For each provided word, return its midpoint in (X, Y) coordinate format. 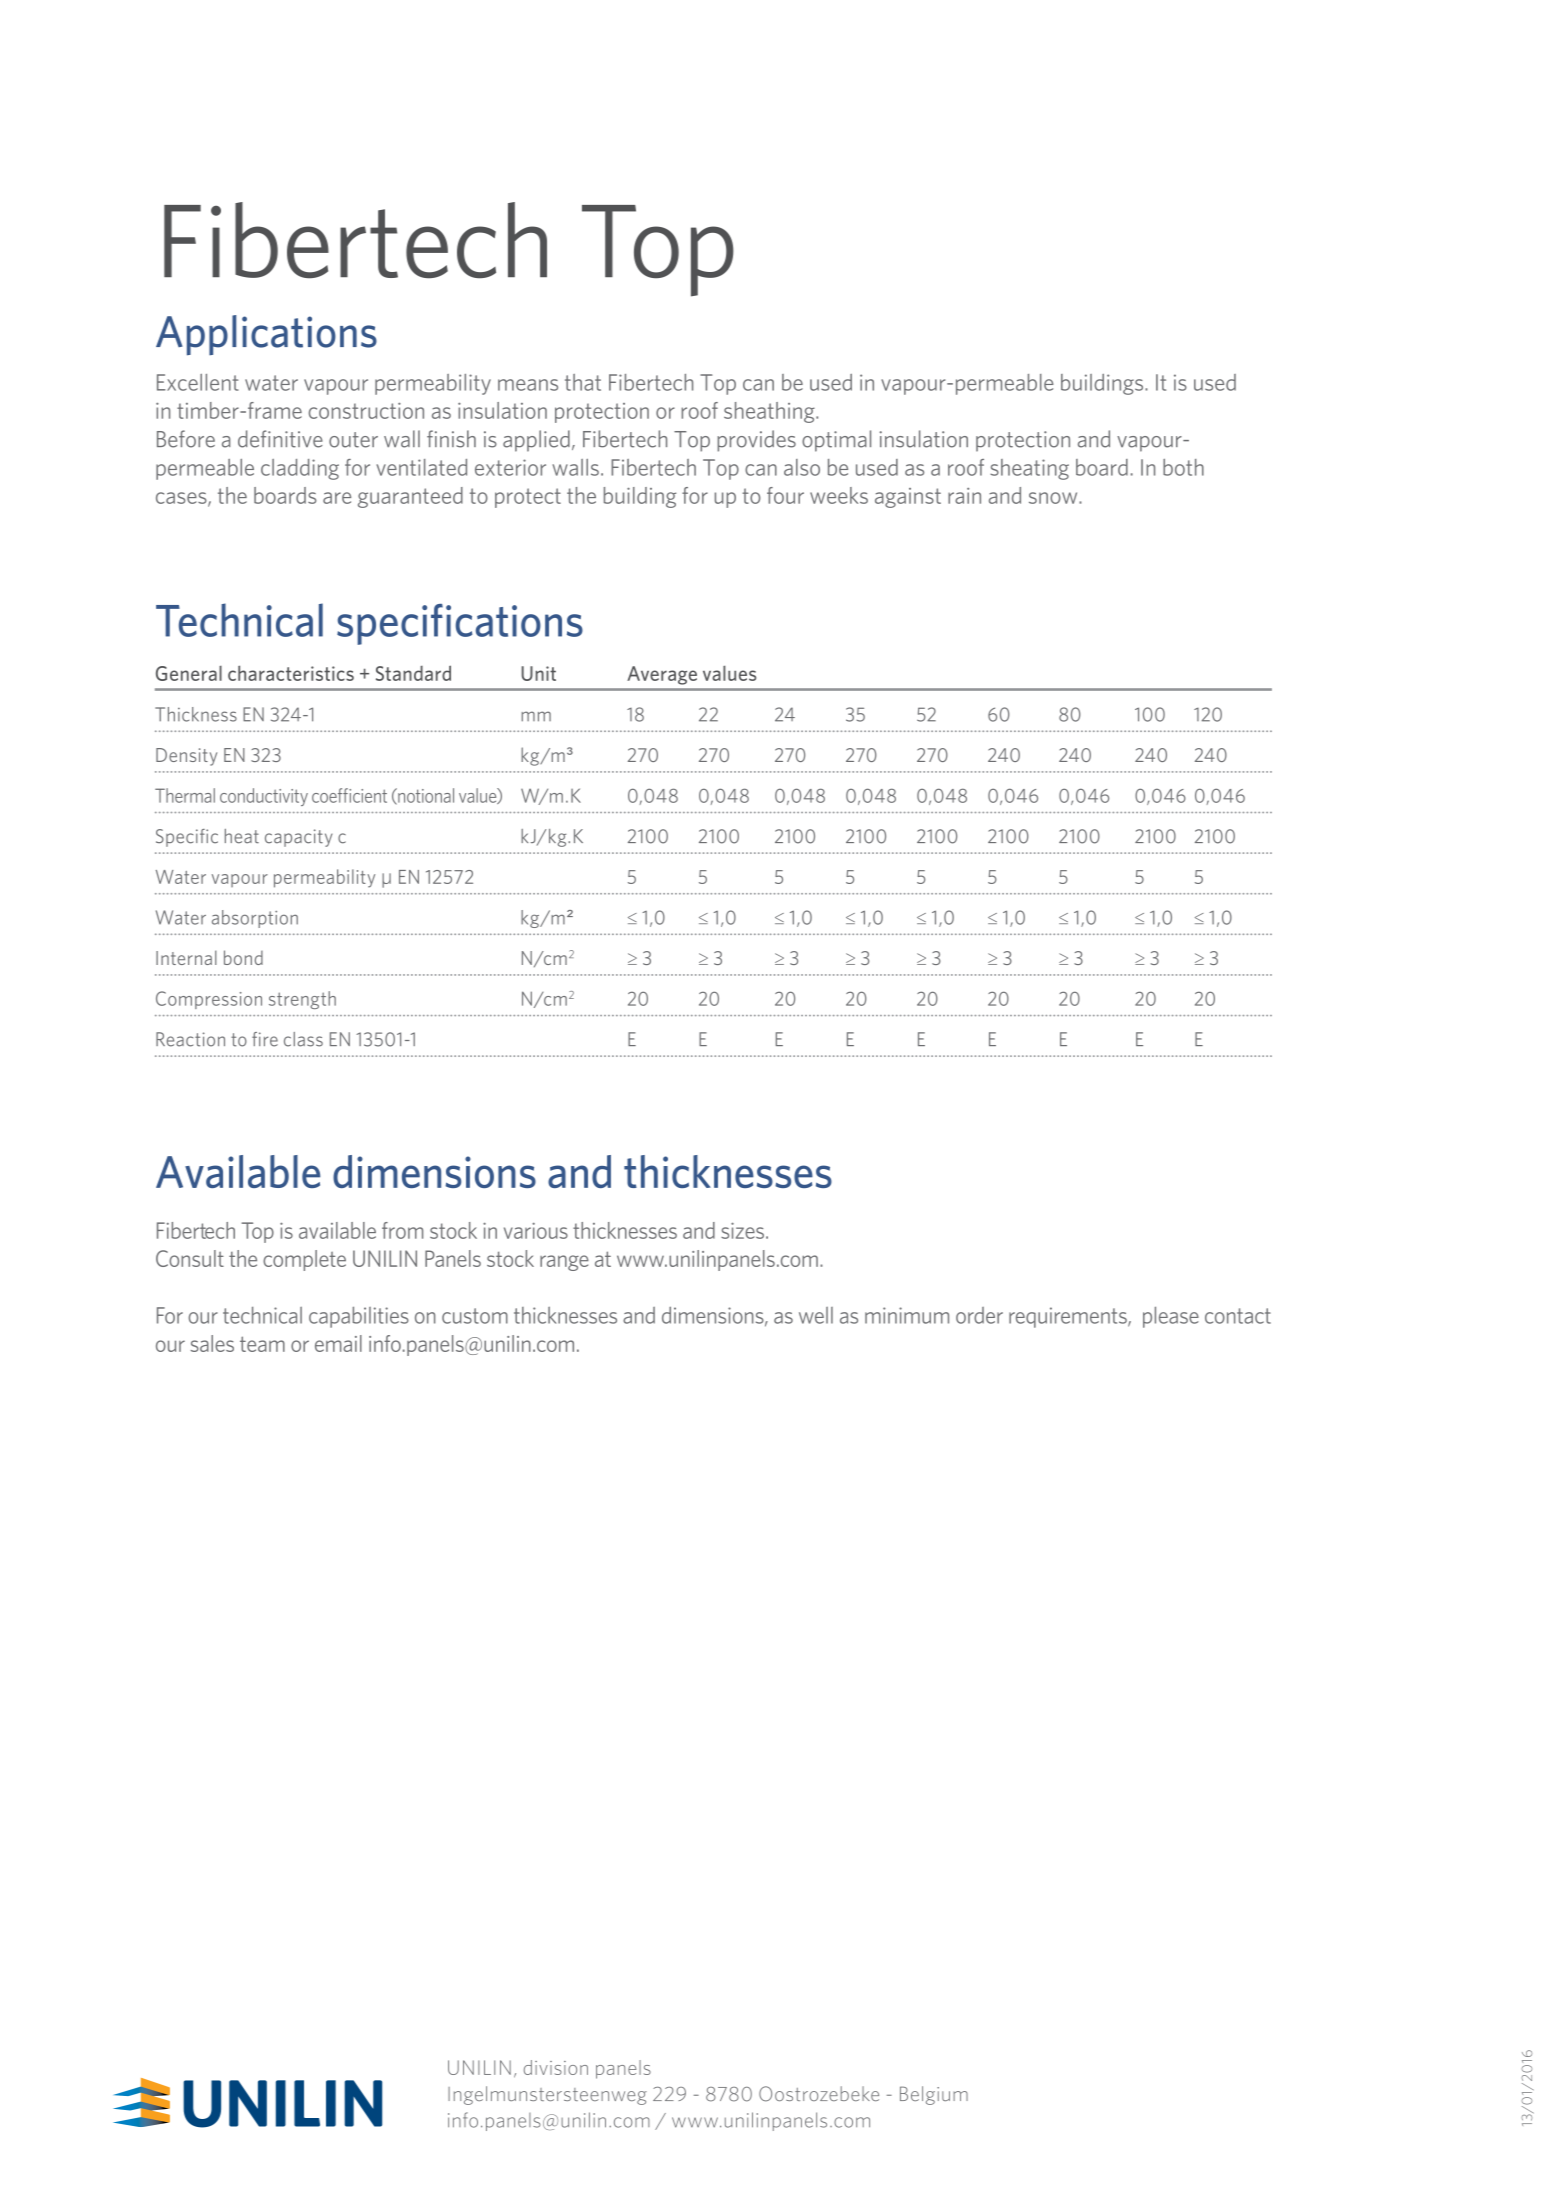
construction (366, 410)
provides (756, 441)
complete (304, 1260)
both (1183, 467)
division (556, 2067)
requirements (1069, 1317)
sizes (742, 1230)
